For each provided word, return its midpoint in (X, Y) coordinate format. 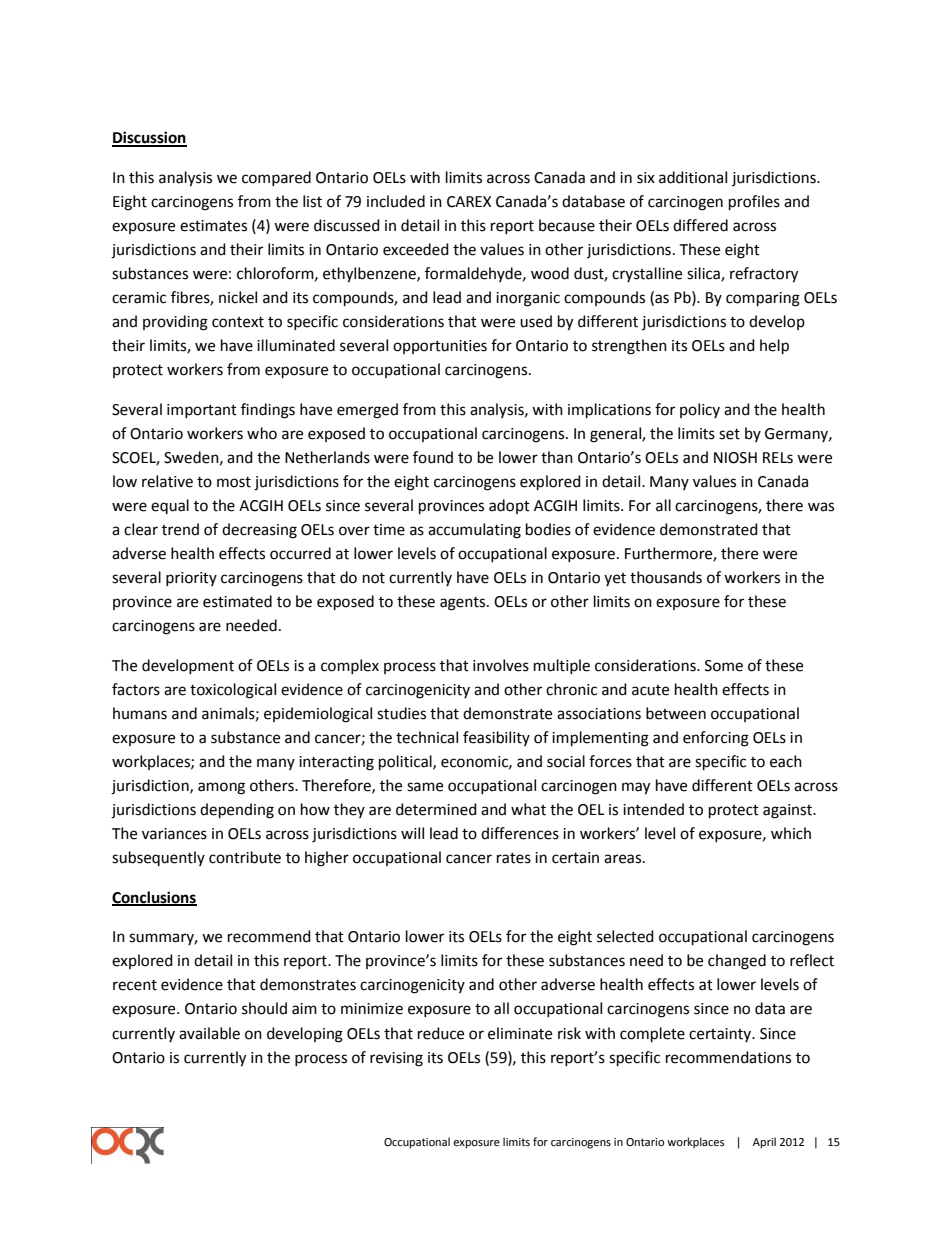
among (221, 788)
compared (276, 178)
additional (693, 177)
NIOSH (735, 458)
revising (396, 1059)
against (788, 811)
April (764, 1143)
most (234, 482)
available (209, 1033)
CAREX (469, 202)
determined (436, 809)
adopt (509, 506)
